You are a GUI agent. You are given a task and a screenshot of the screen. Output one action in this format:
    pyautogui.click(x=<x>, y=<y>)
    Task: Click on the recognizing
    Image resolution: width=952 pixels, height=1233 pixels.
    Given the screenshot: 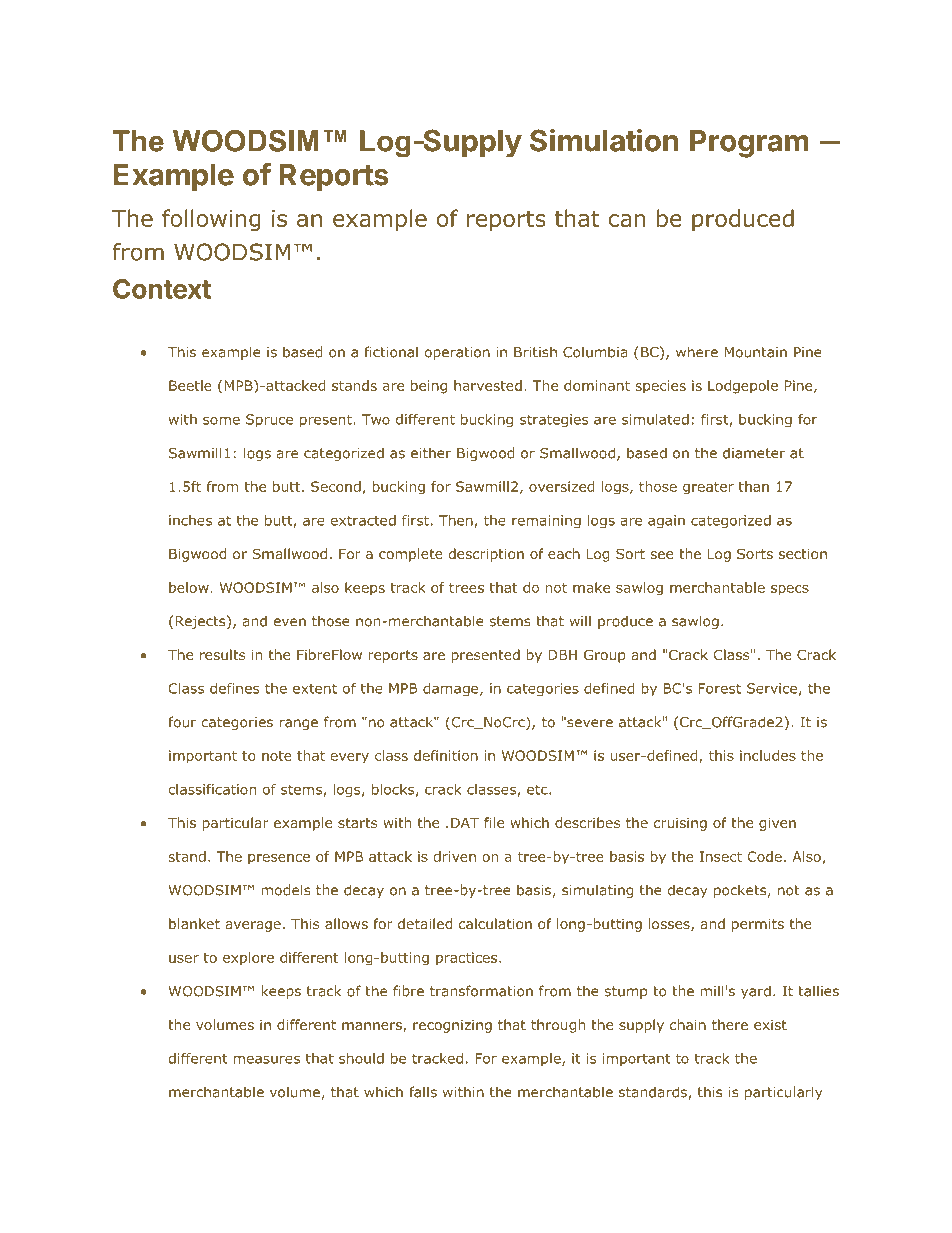 What is the action you would take?
    pyautogui.click(x=452, y=1026)
